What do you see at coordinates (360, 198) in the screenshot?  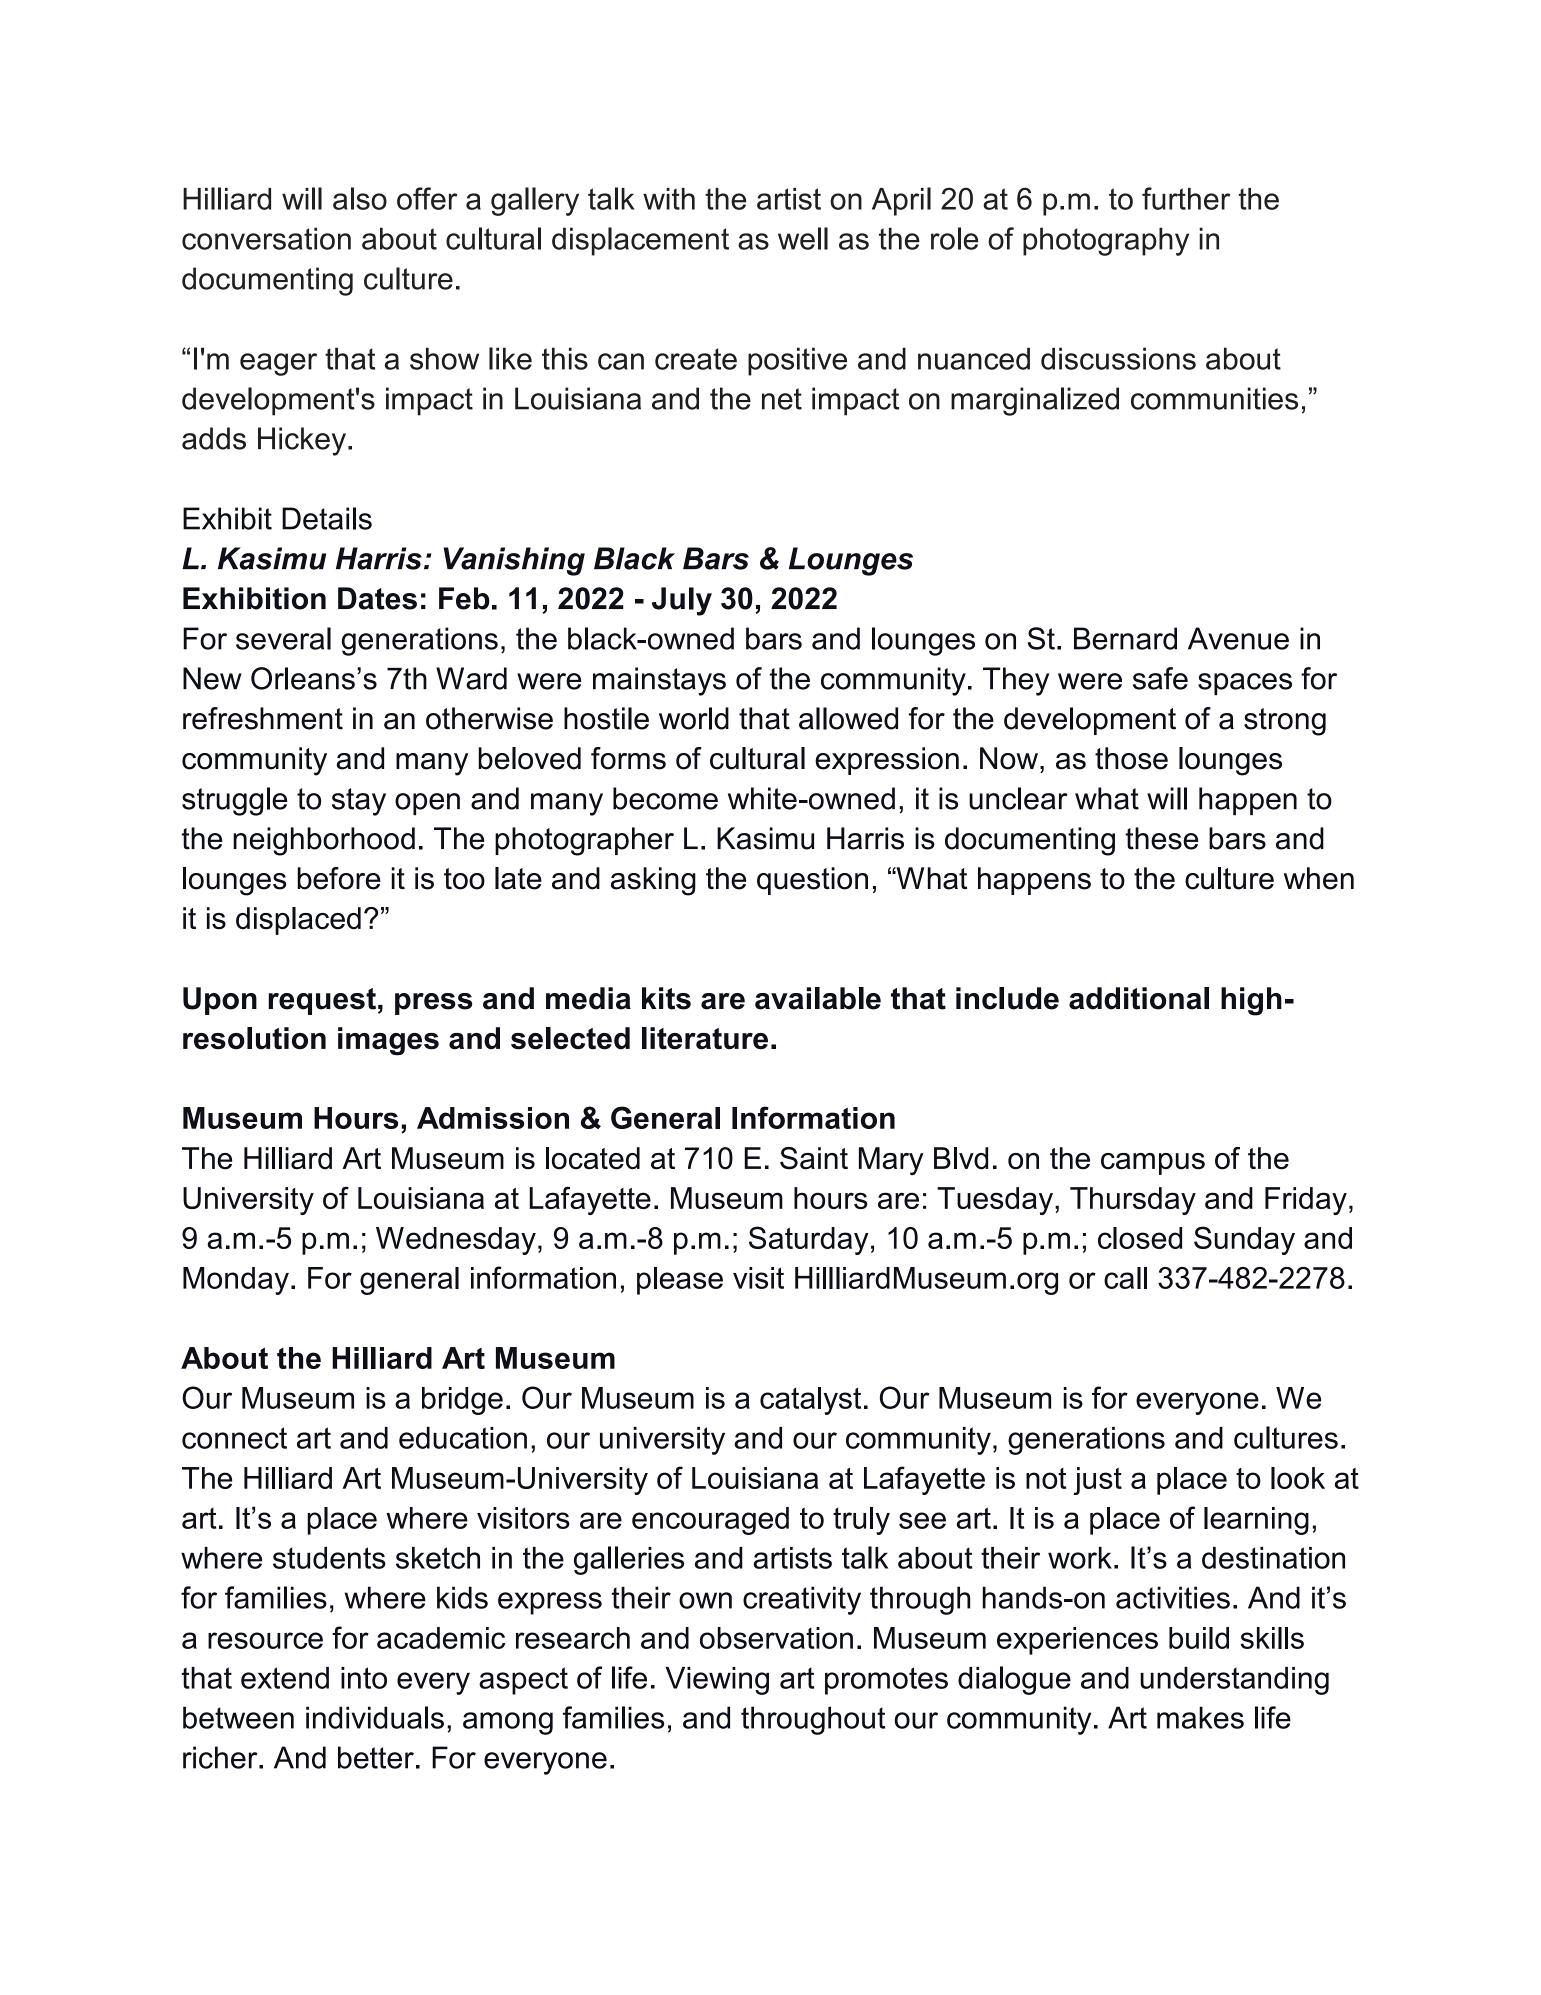 I see `also` at bounding box center [360, 198].
